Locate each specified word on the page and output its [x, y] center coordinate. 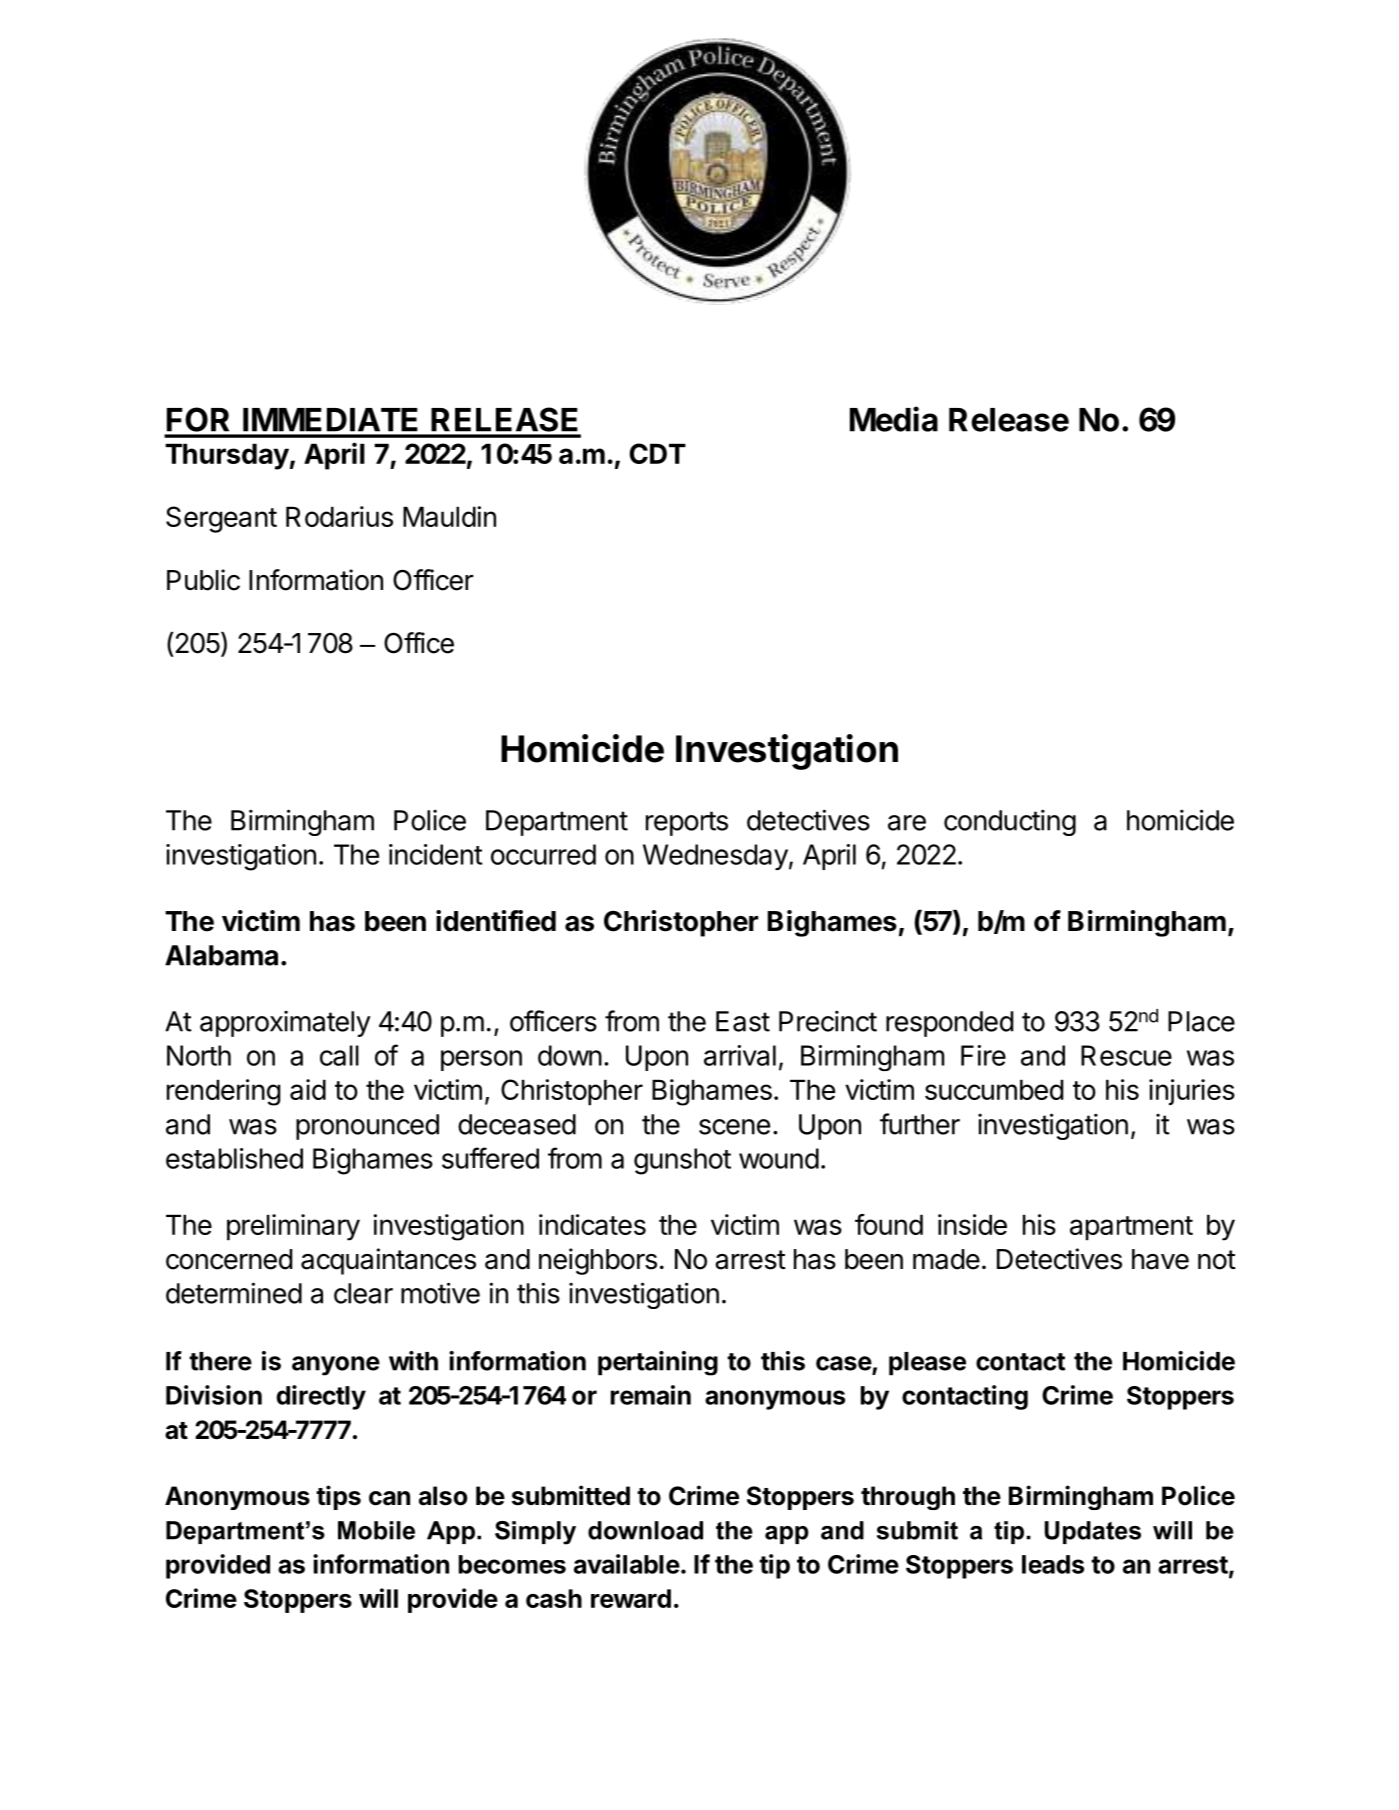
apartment [1131, 1228]
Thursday [227, 456]
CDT [657, 453]
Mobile [376, 1530]
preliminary [293, 1227]
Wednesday [715, 857]
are [907, 823]
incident [436, 854]
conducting [1010, 822]
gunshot [682, 1161]
